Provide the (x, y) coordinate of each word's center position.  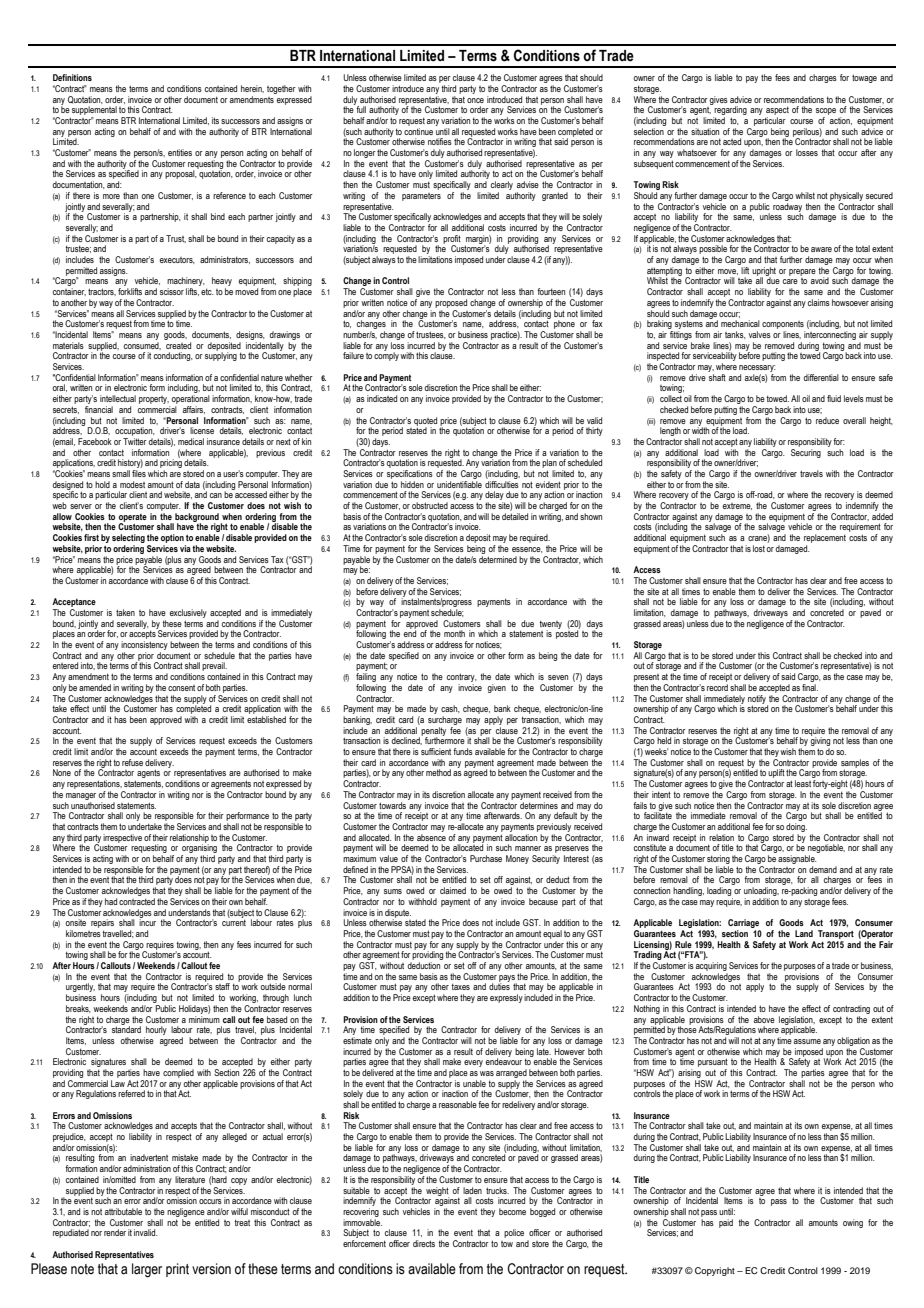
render (115, 1232)
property (154, 400)
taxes (460, 986)
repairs (102, 923)
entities (180, 152)
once (475, 100)
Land (804, 933)
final (810, 687)
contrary (462, 679)
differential (821, 377)
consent (181, 688)
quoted (425, 422)
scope (826, 113)
